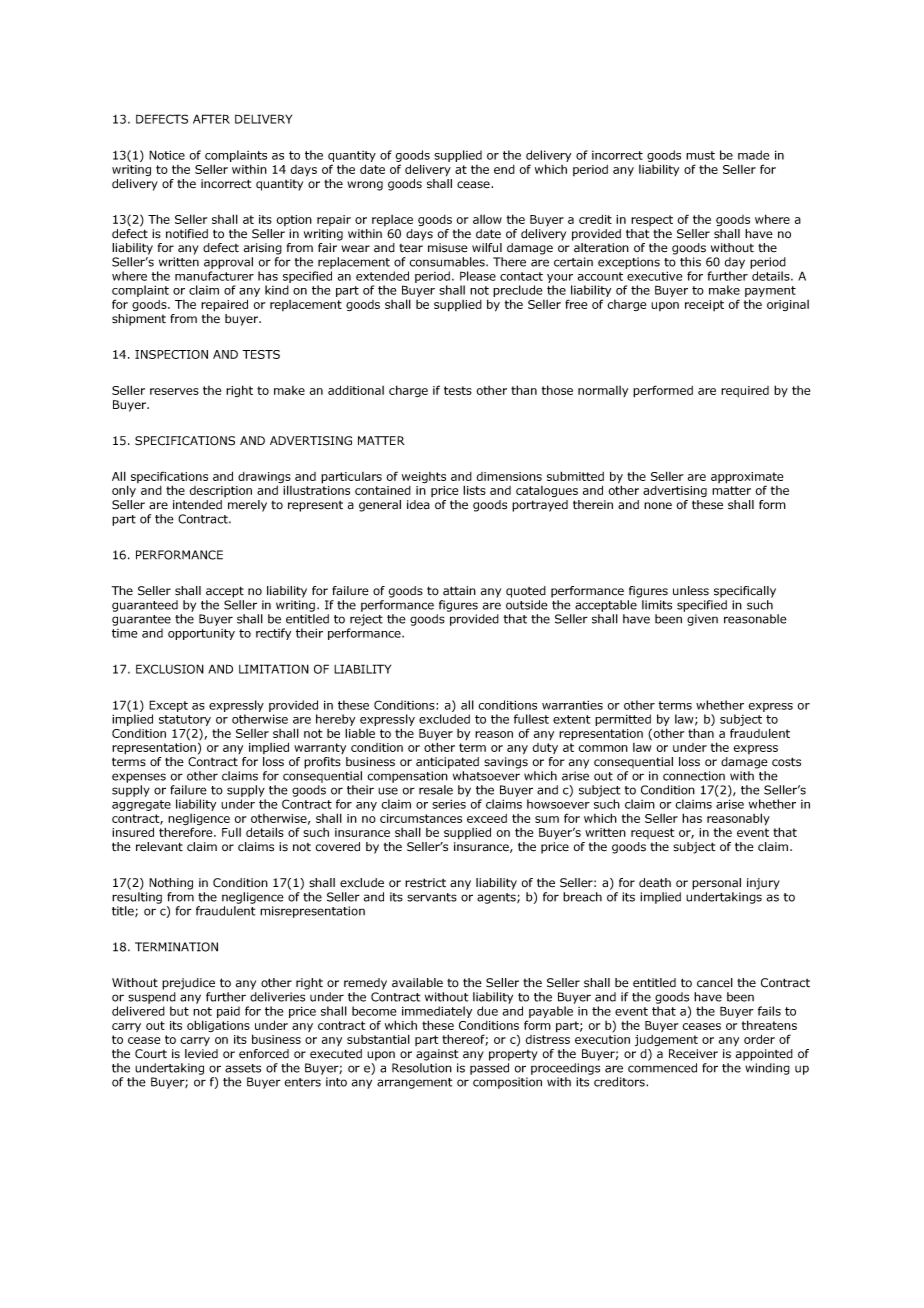 The image size is (924, 1308). What do you see at coordinates (691, 591) in the screenshot?
I see `unless` at bounding box center [691, 591].
